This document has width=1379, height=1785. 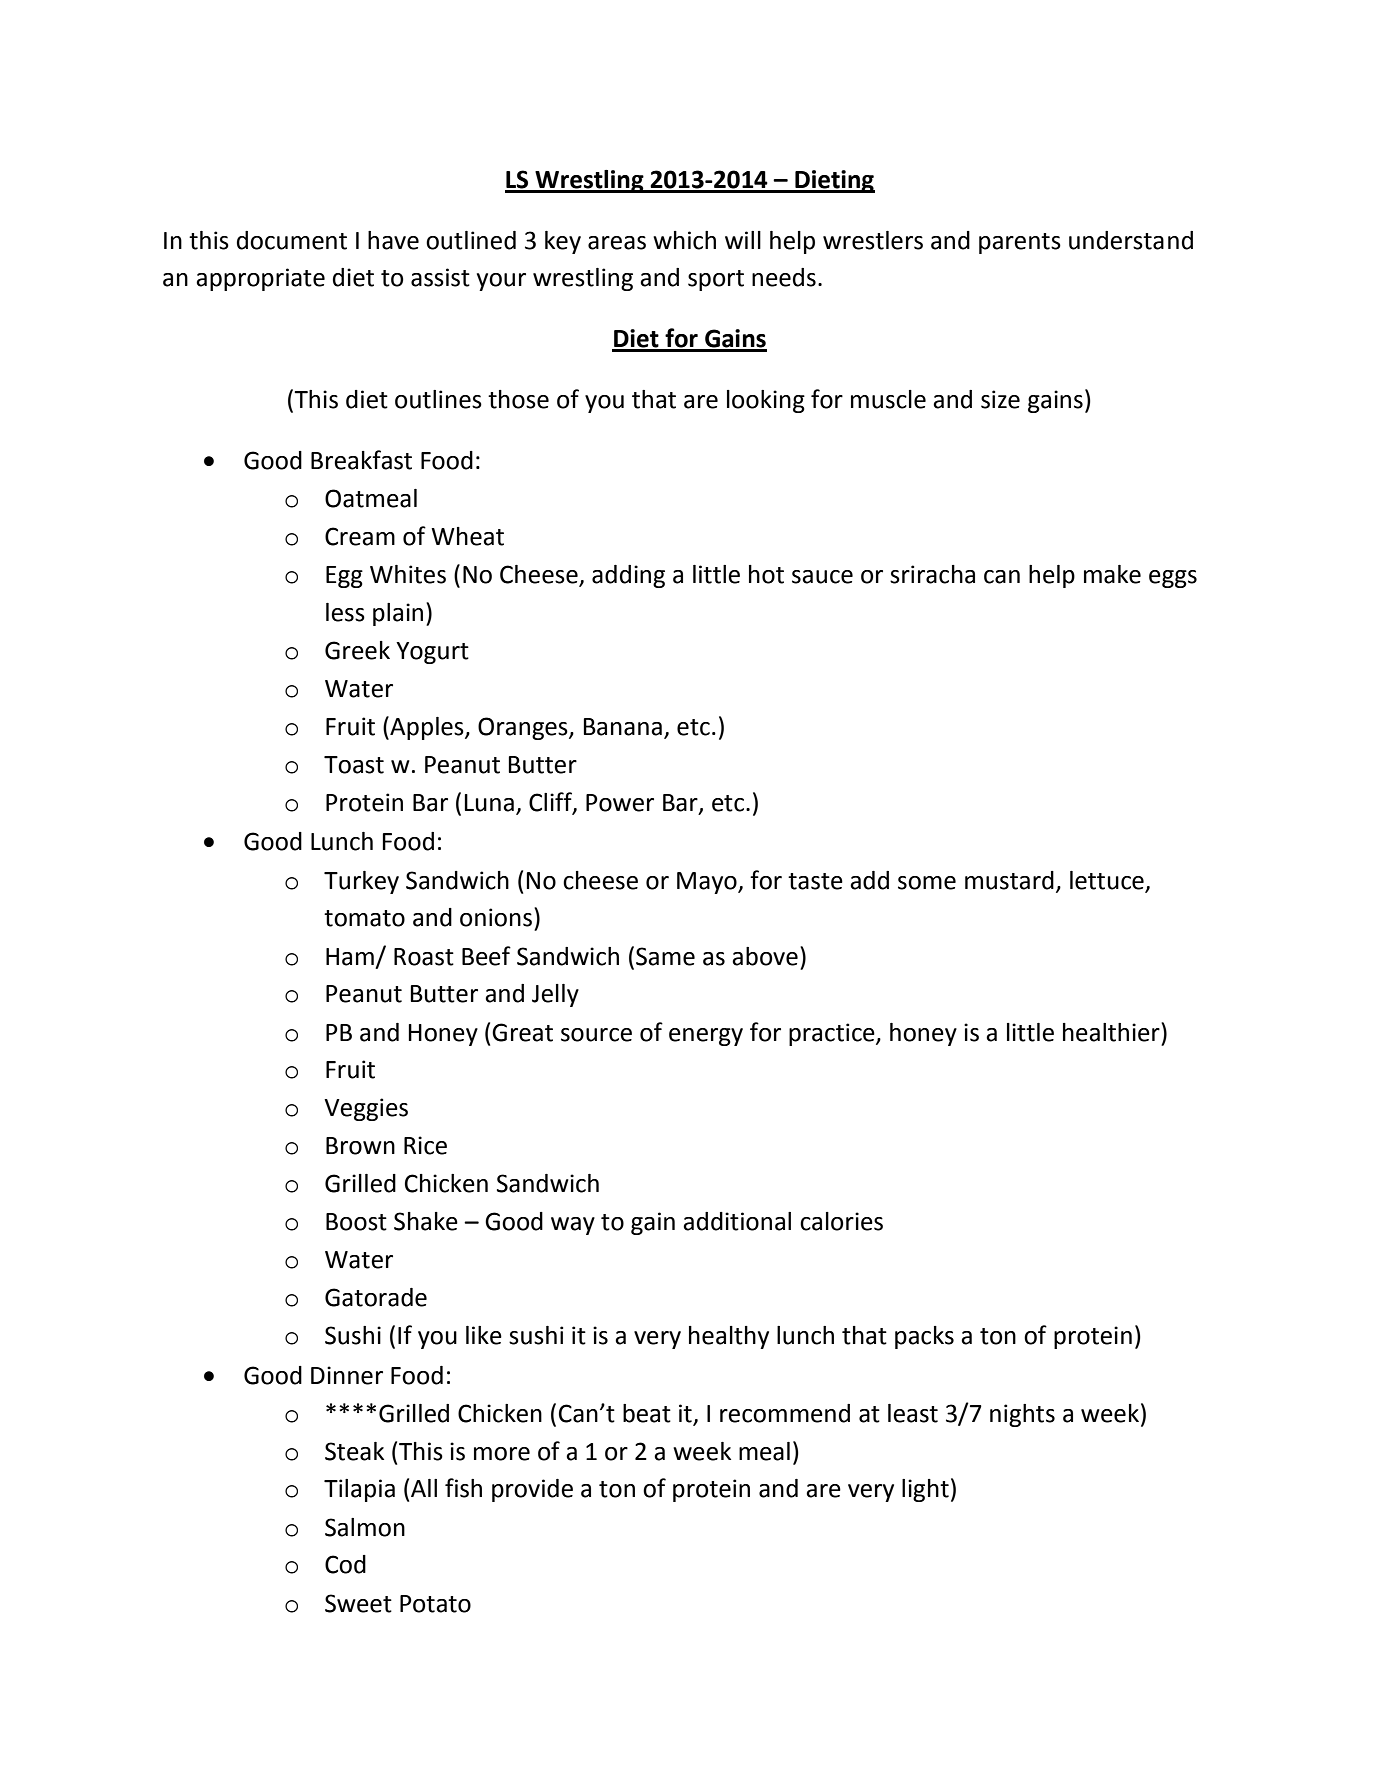 I want to click on parents, so click(x=1020, y=243).
